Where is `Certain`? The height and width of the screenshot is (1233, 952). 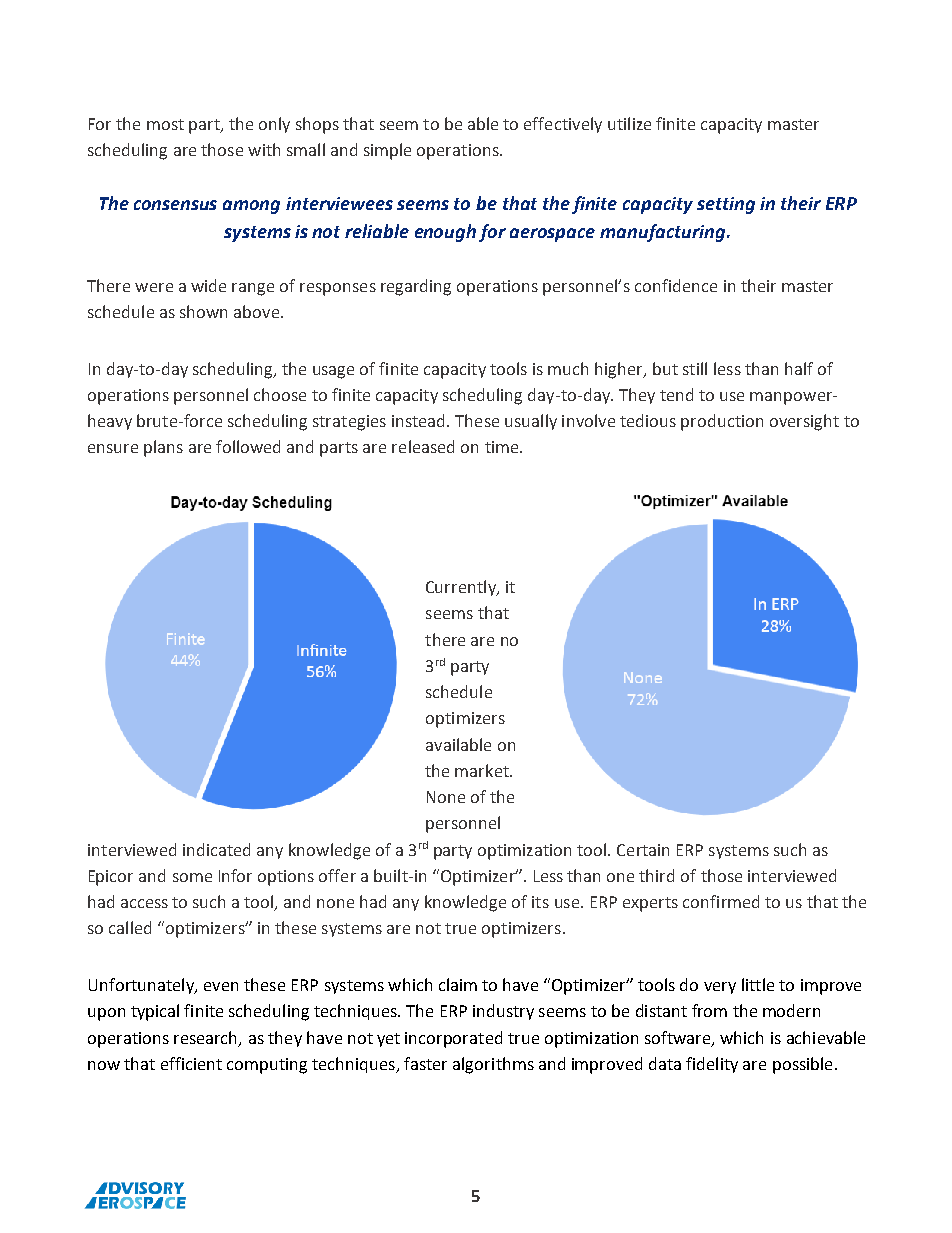 Certain is located at coordinates (643, 850).
